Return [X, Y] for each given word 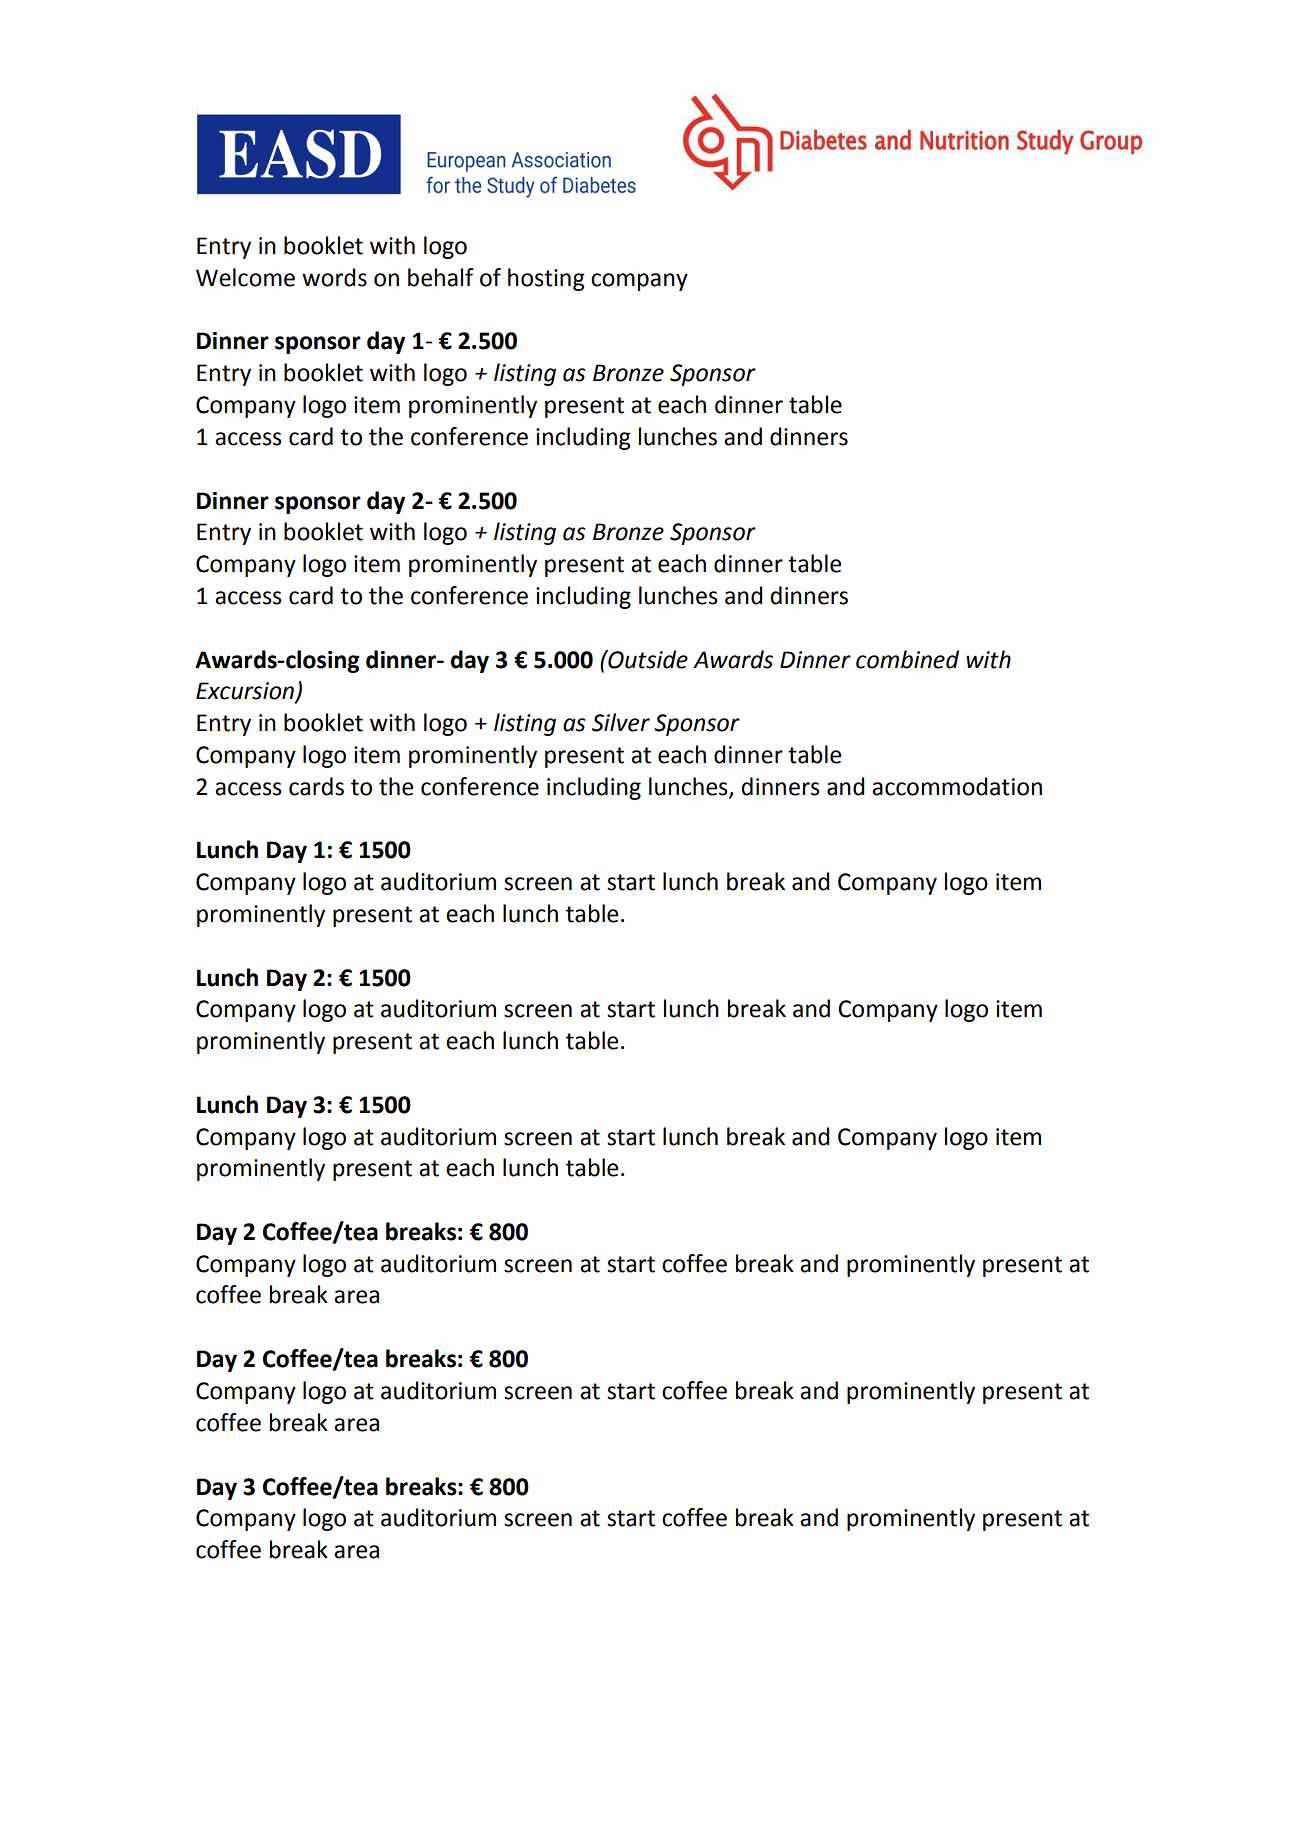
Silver [621, 722]
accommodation [957, 786]
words [334, 277]
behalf [441, 277]
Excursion [246, 692]
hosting [546, 279]
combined [907, 659]
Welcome [245, 277]
